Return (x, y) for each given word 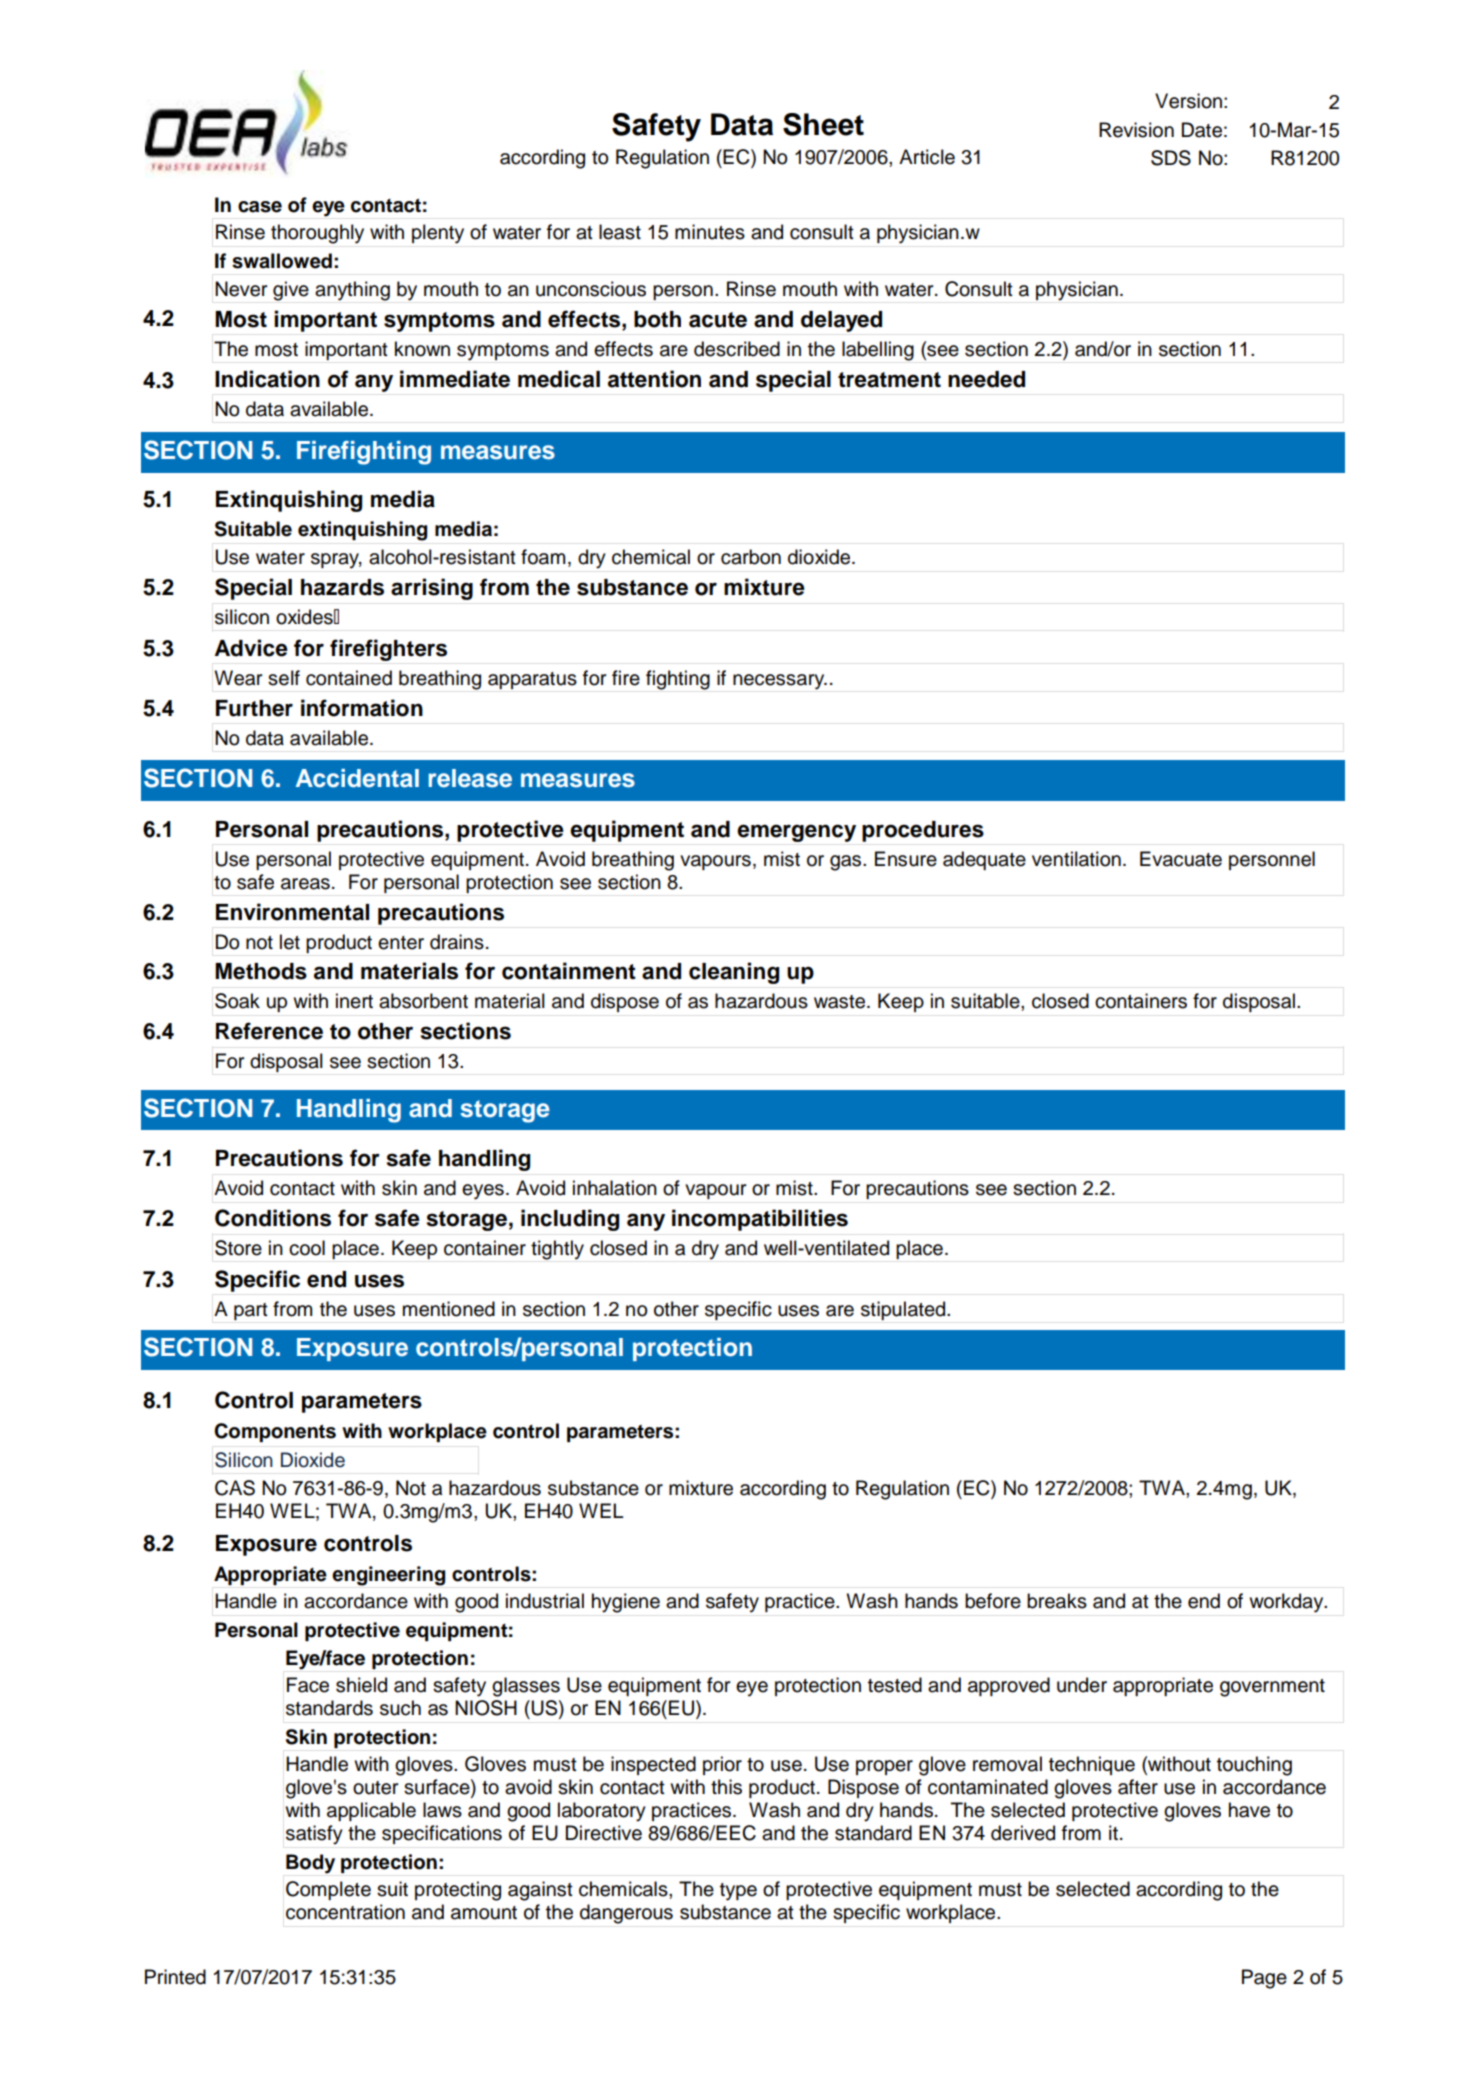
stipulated (904, 1310)
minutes (710, 232)
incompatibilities (760, 1220)
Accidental (357, 778)
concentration (345, 1912)
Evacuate (1181, 859)
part (251, 1311)
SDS (1171, 158)
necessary (780, 682)
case (260, 207)
